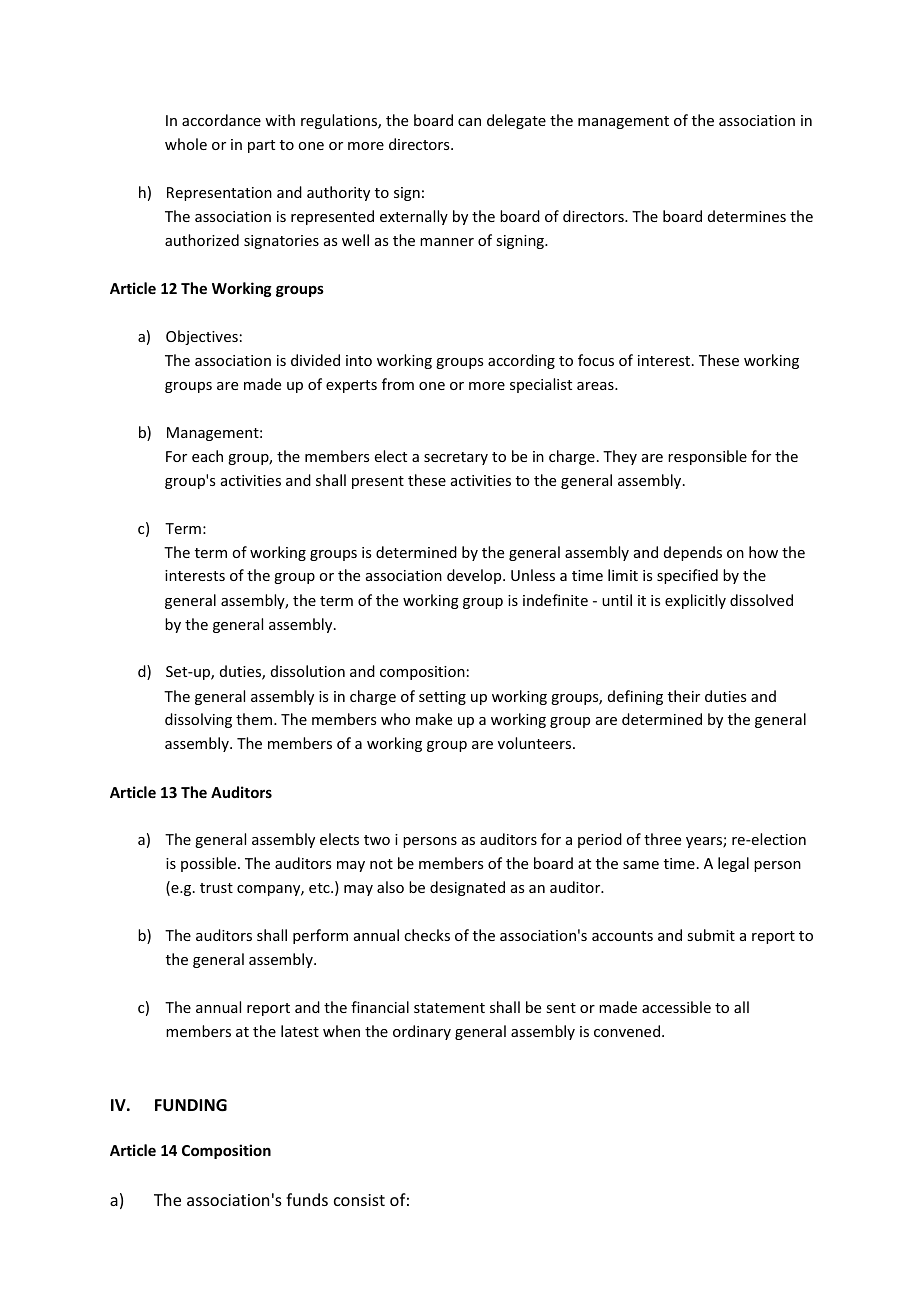 Image resolution: width=924 pixels, height=1308 pixels. I want to click on delegate, so click(516, 121).
